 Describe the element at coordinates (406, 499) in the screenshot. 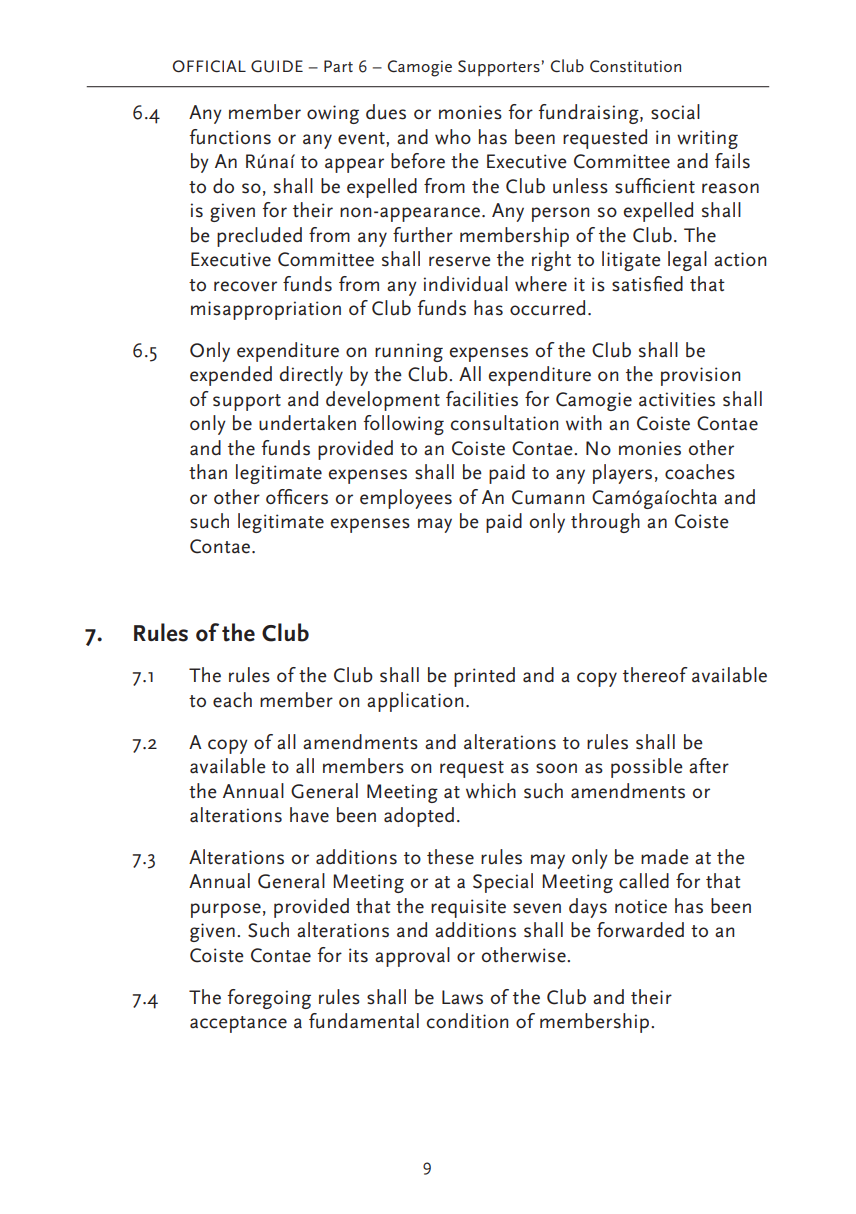

I see `employees` at that location.
